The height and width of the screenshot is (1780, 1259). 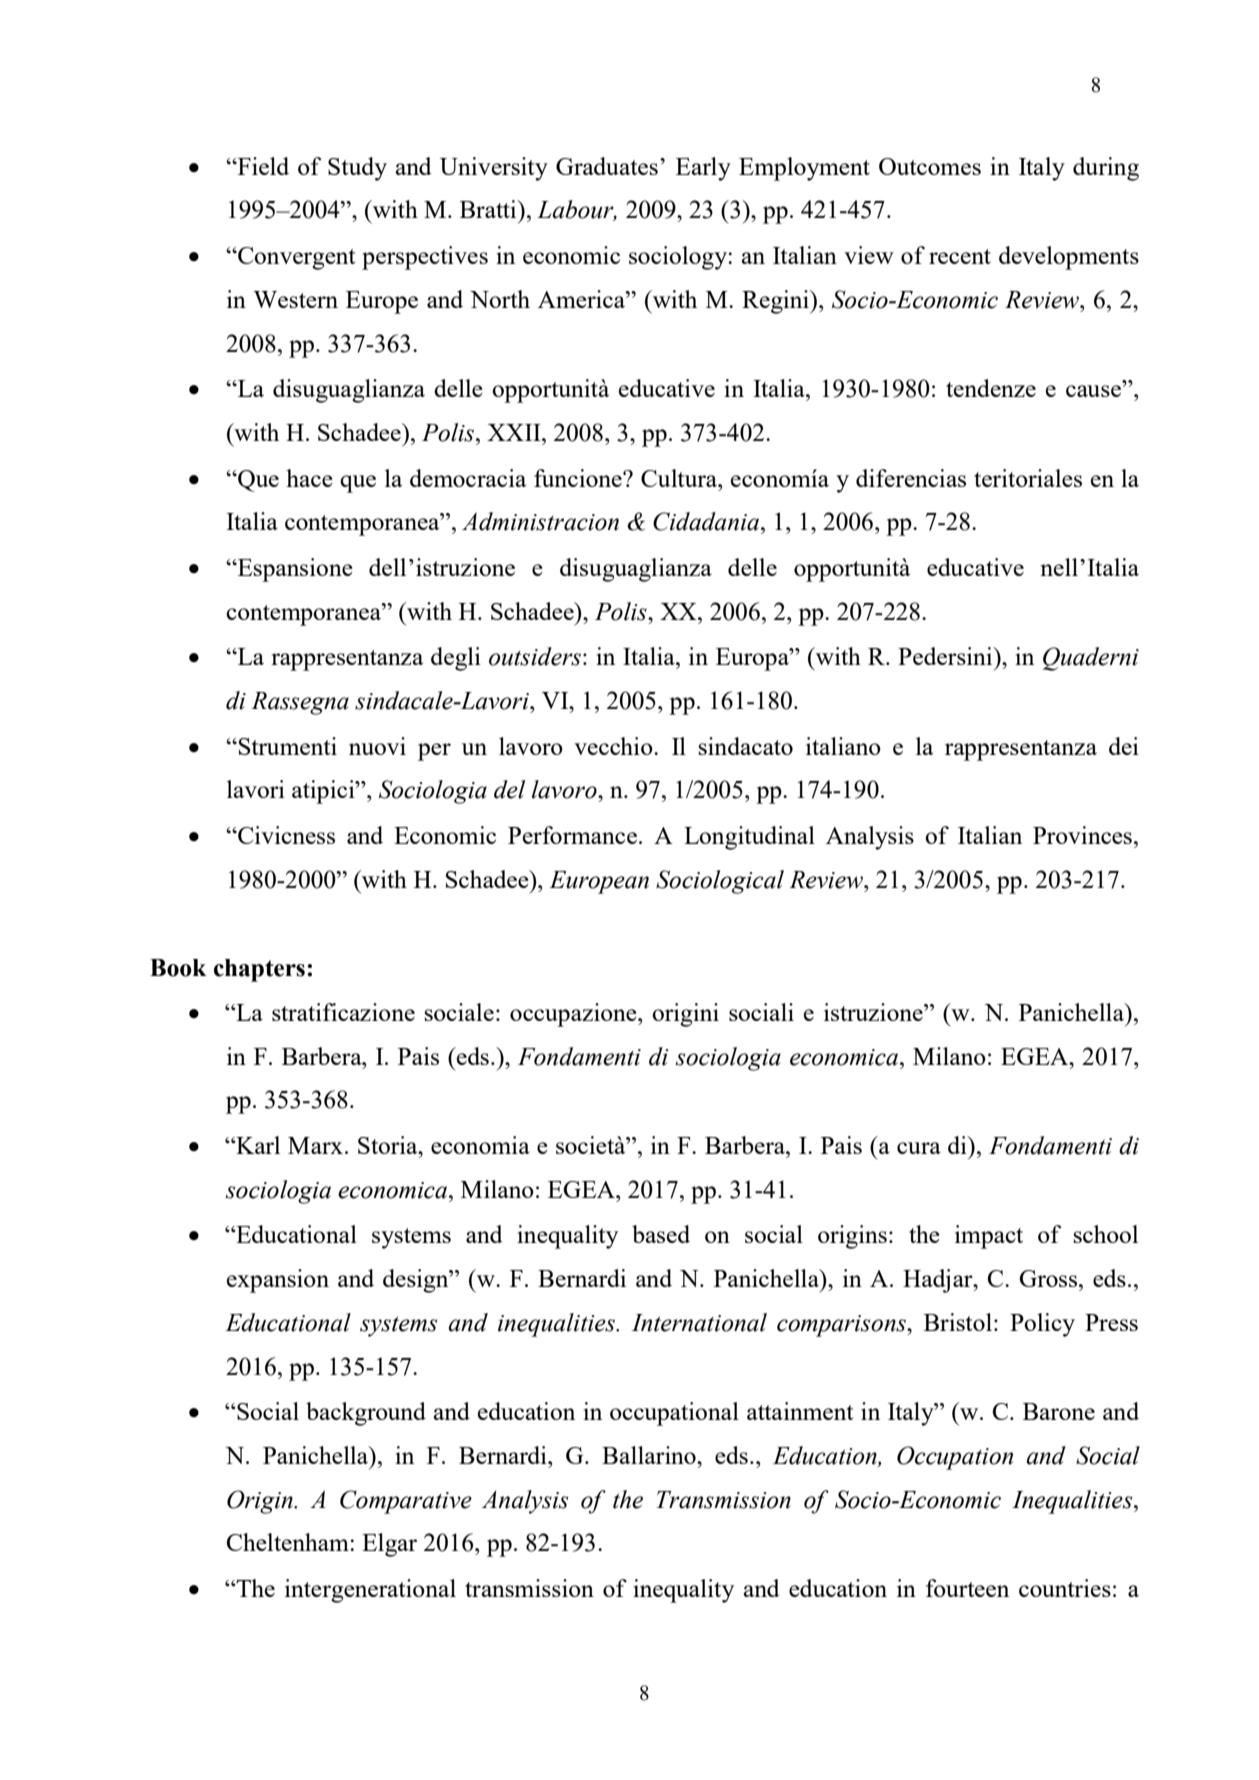 What do you see at coordinates (456, 659) in the screenshot?
I see `degli` at bounding box center [456, 659].
